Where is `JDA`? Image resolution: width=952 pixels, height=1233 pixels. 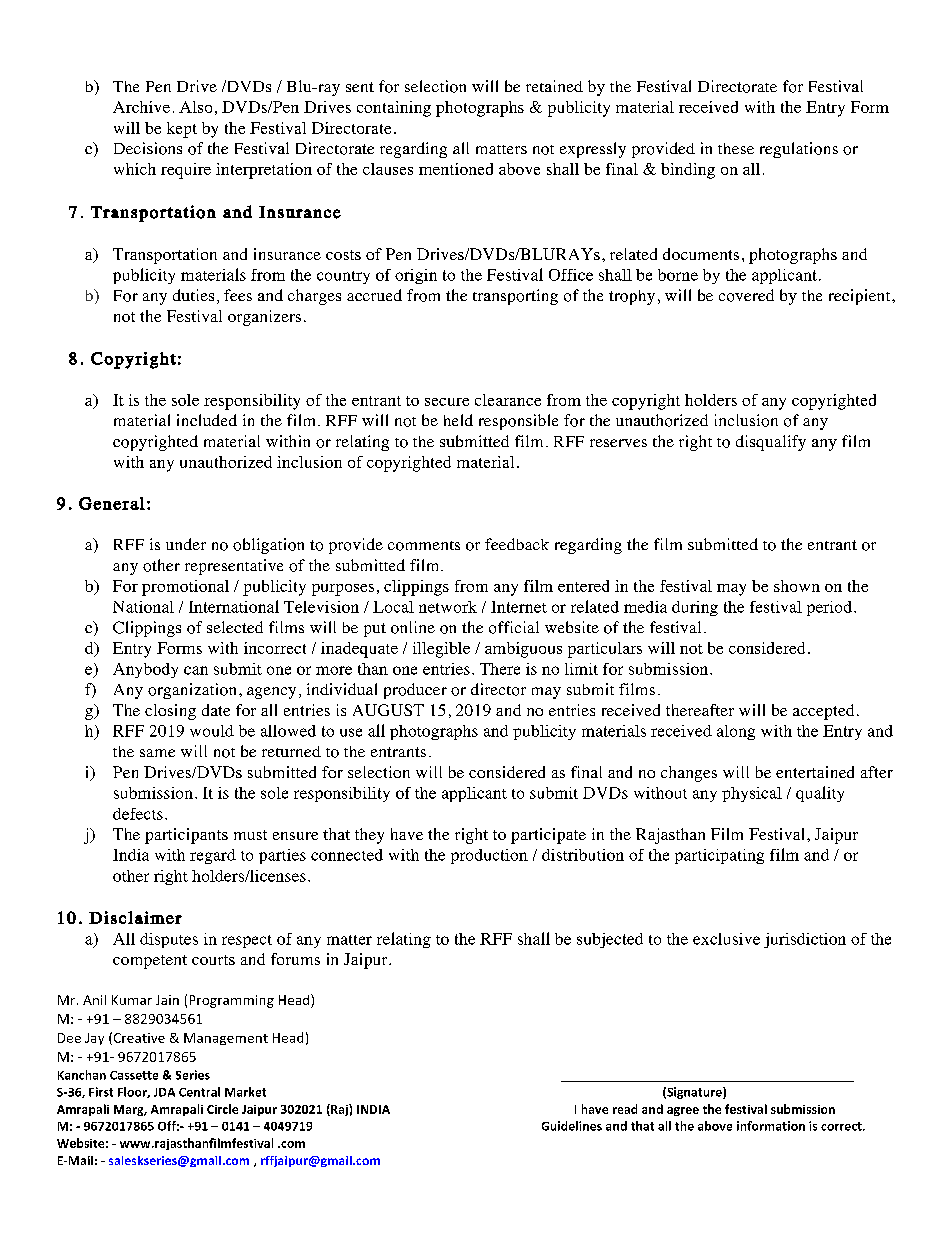
JDA is located at coordinates (164, 1092).
